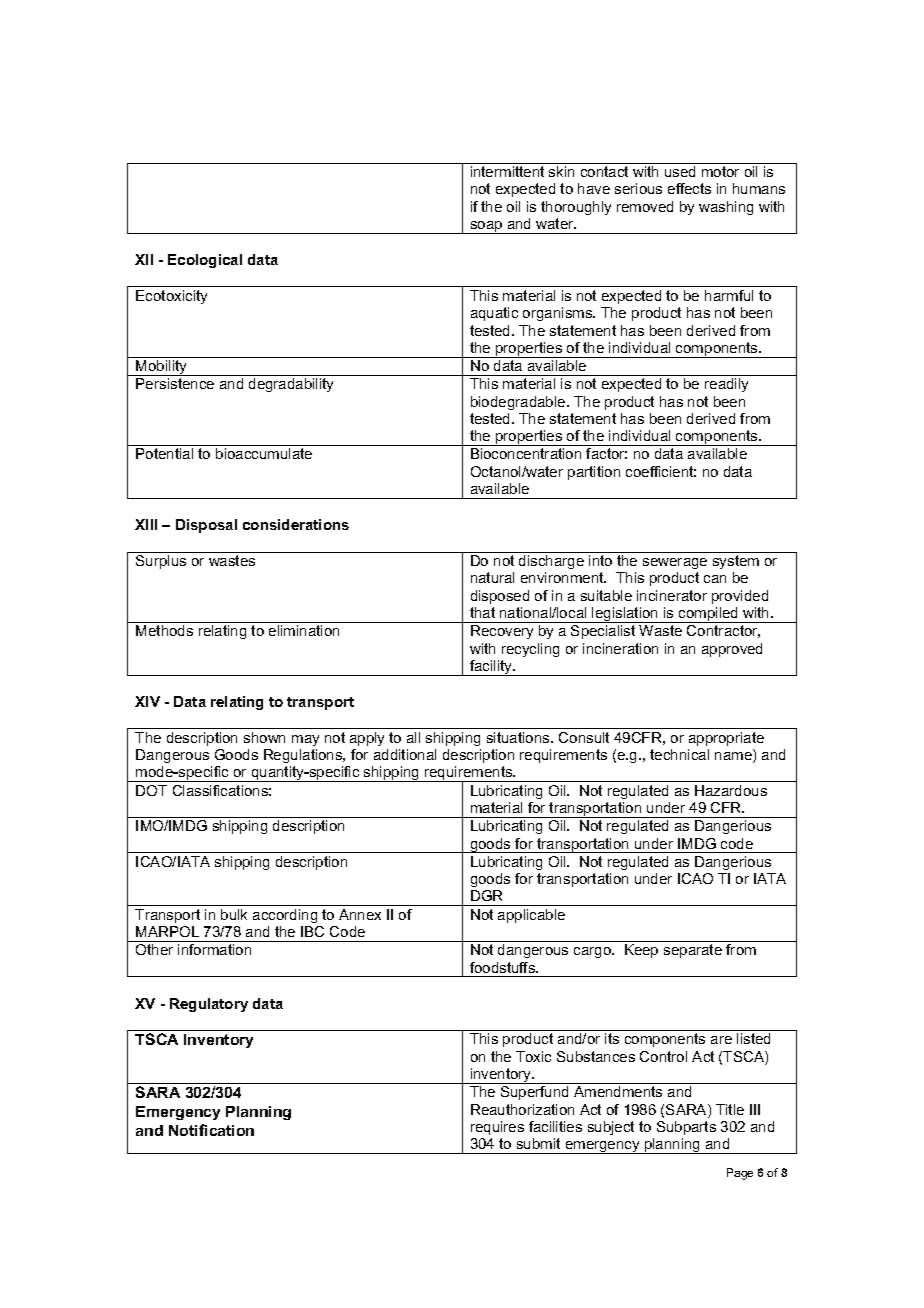 The width and height of the screenshot is (924, 1308). I want to click on DOT, so click(151, 790).
